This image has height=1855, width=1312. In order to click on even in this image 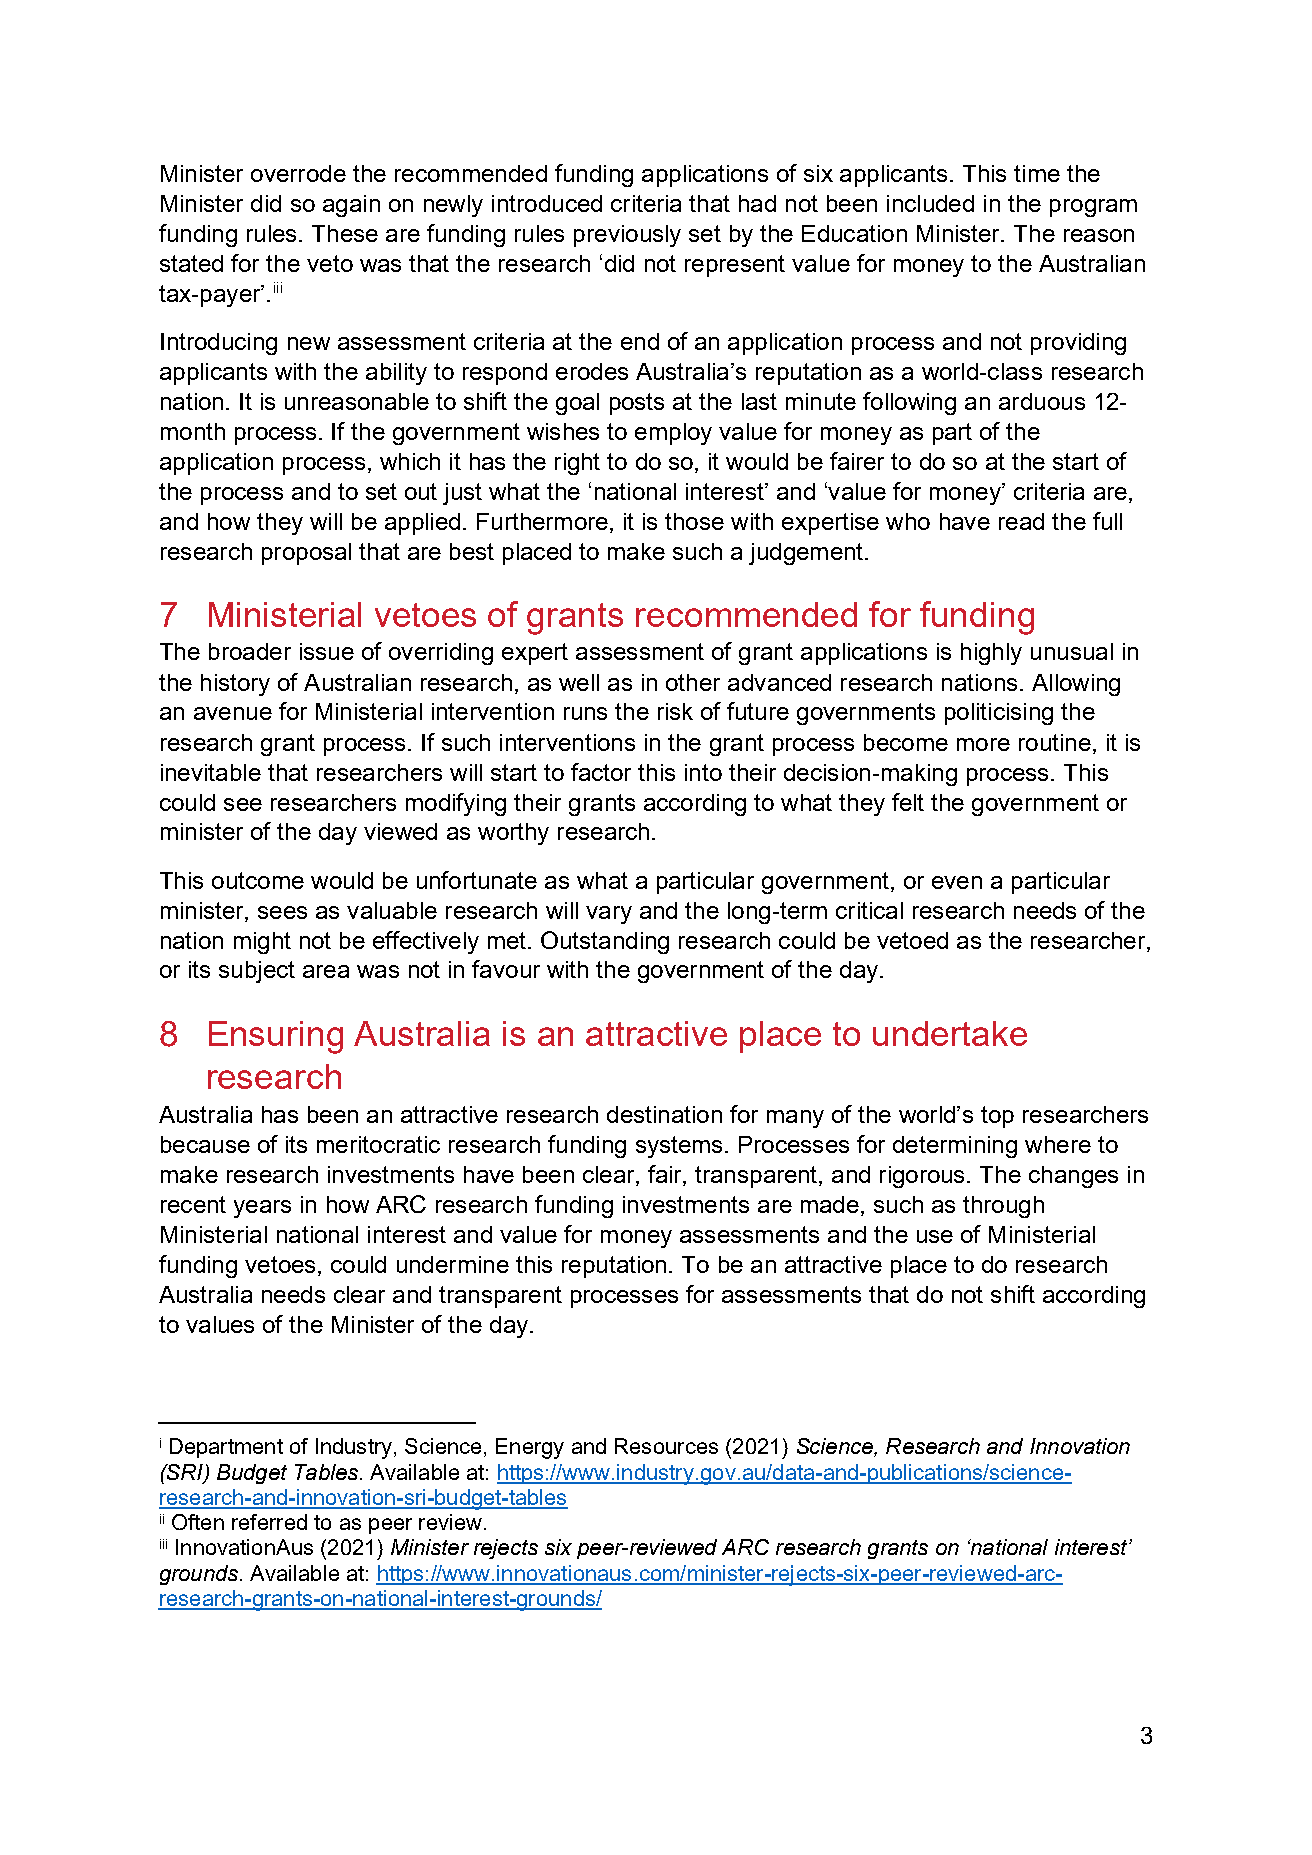, I will do `click(957, 882)`.
